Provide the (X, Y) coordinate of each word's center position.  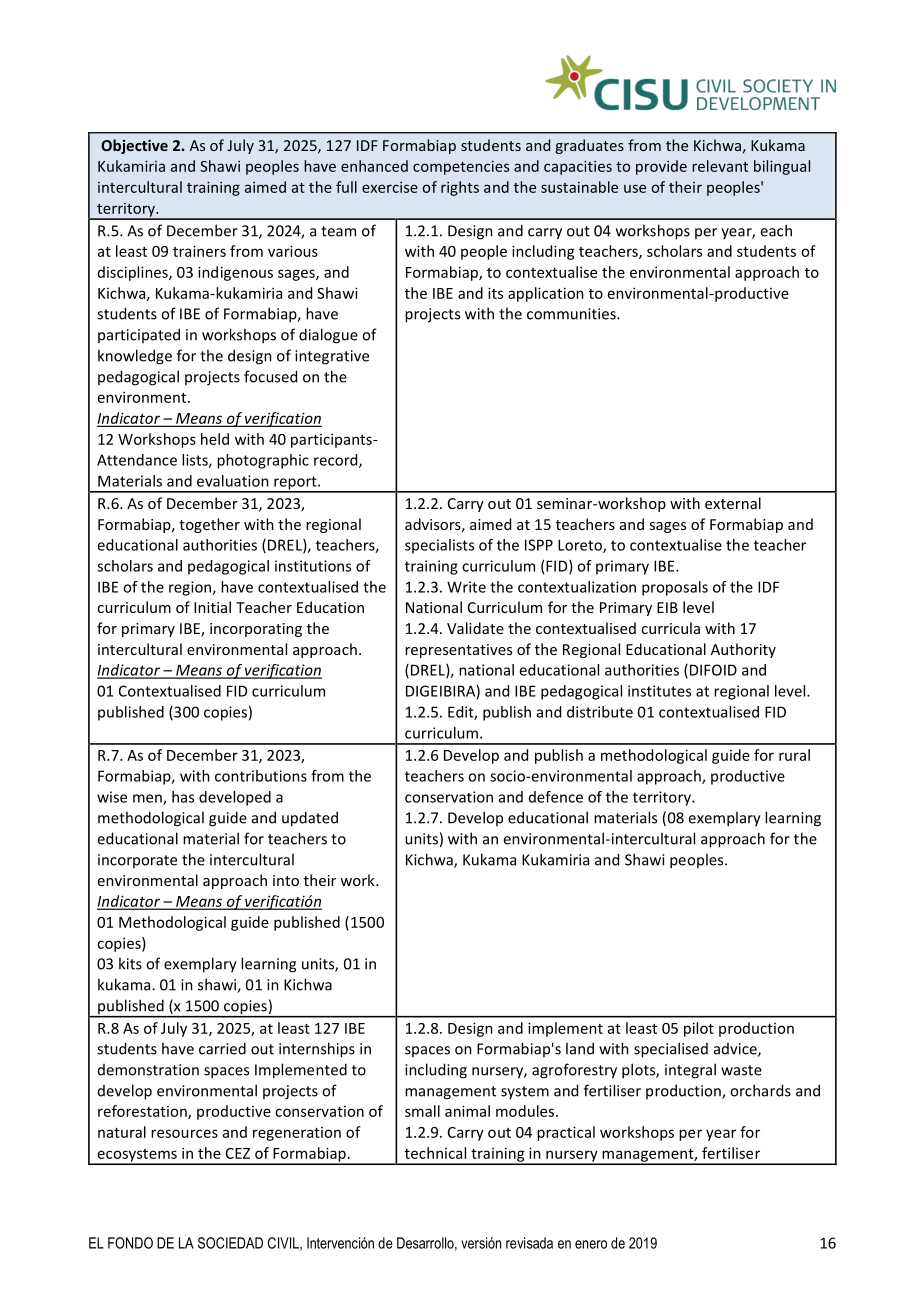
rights (460, 188)
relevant (720, 166)
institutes (659, 691)
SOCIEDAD (230, 1243)
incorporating (256, 630)
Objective (134, 146)
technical (435, 1153)
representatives (458, 651)
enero (591, 1244)
